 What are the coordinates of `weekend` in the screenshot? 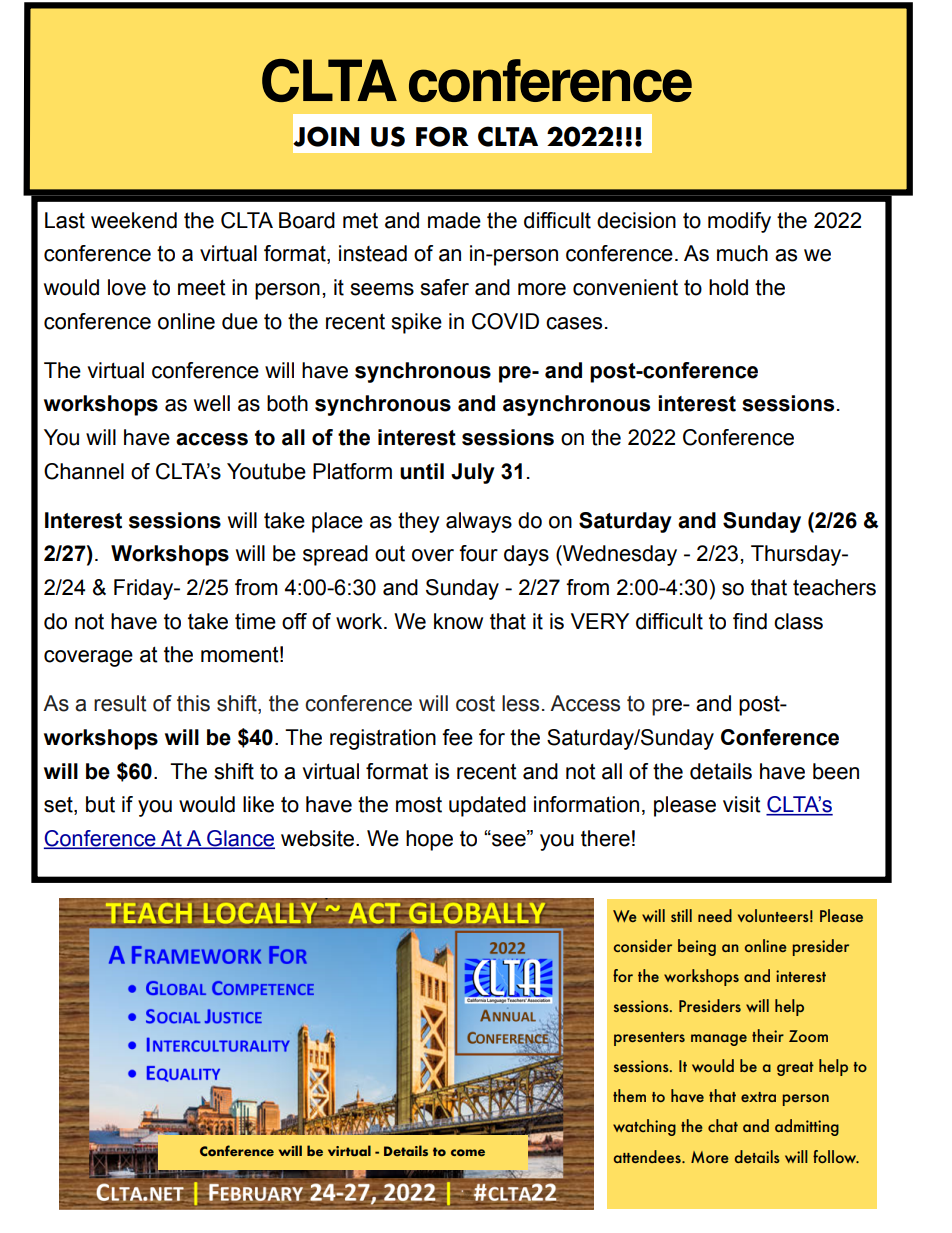 It's located at (134, 220).
